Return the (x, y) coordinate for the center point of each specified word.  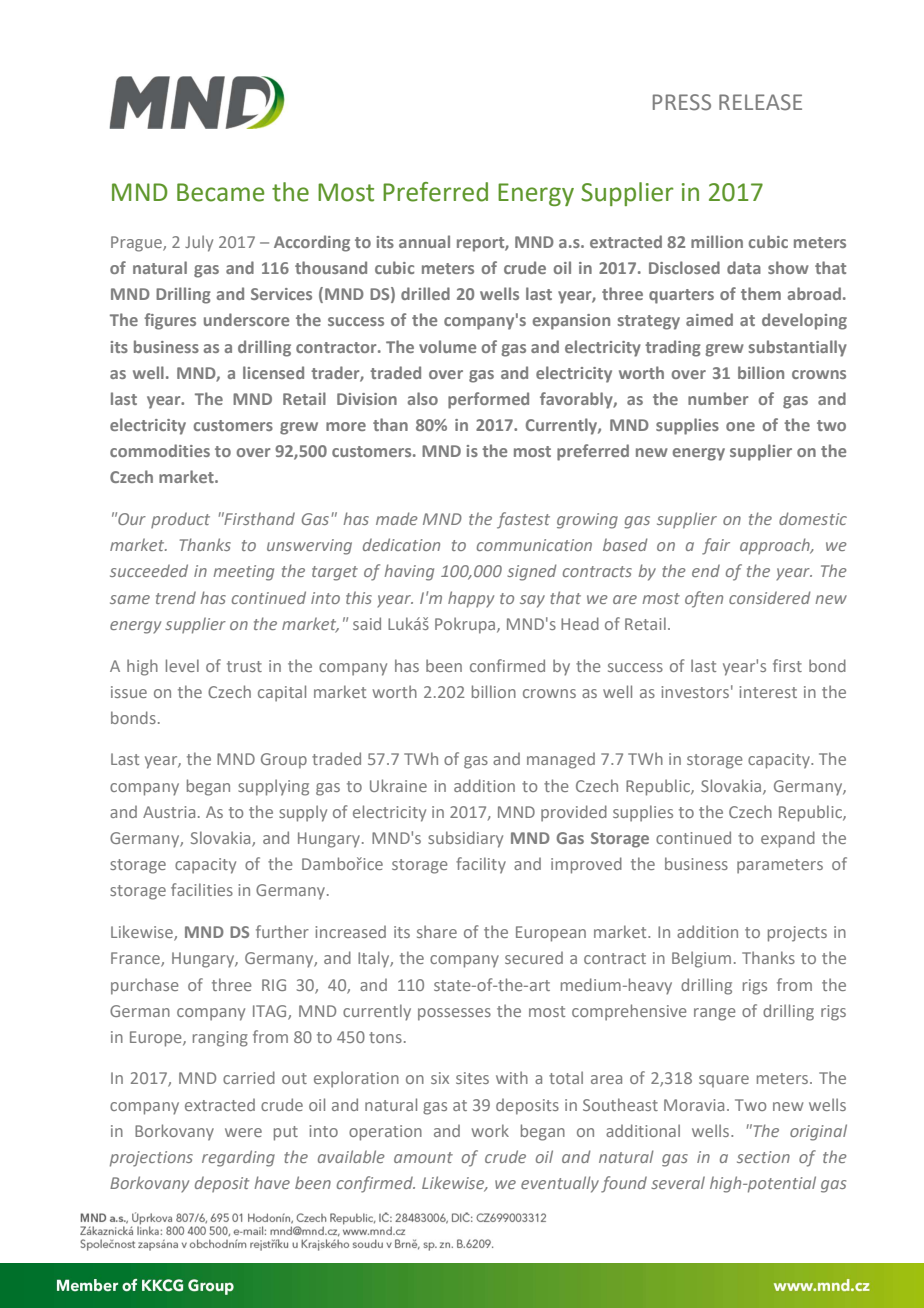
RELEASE (760, 102)
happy (471, 599)
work (490, 1130)
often (704, 599)
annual (424, 241)
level (182, 665)
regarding (238, 1158)
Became (221, 192)
